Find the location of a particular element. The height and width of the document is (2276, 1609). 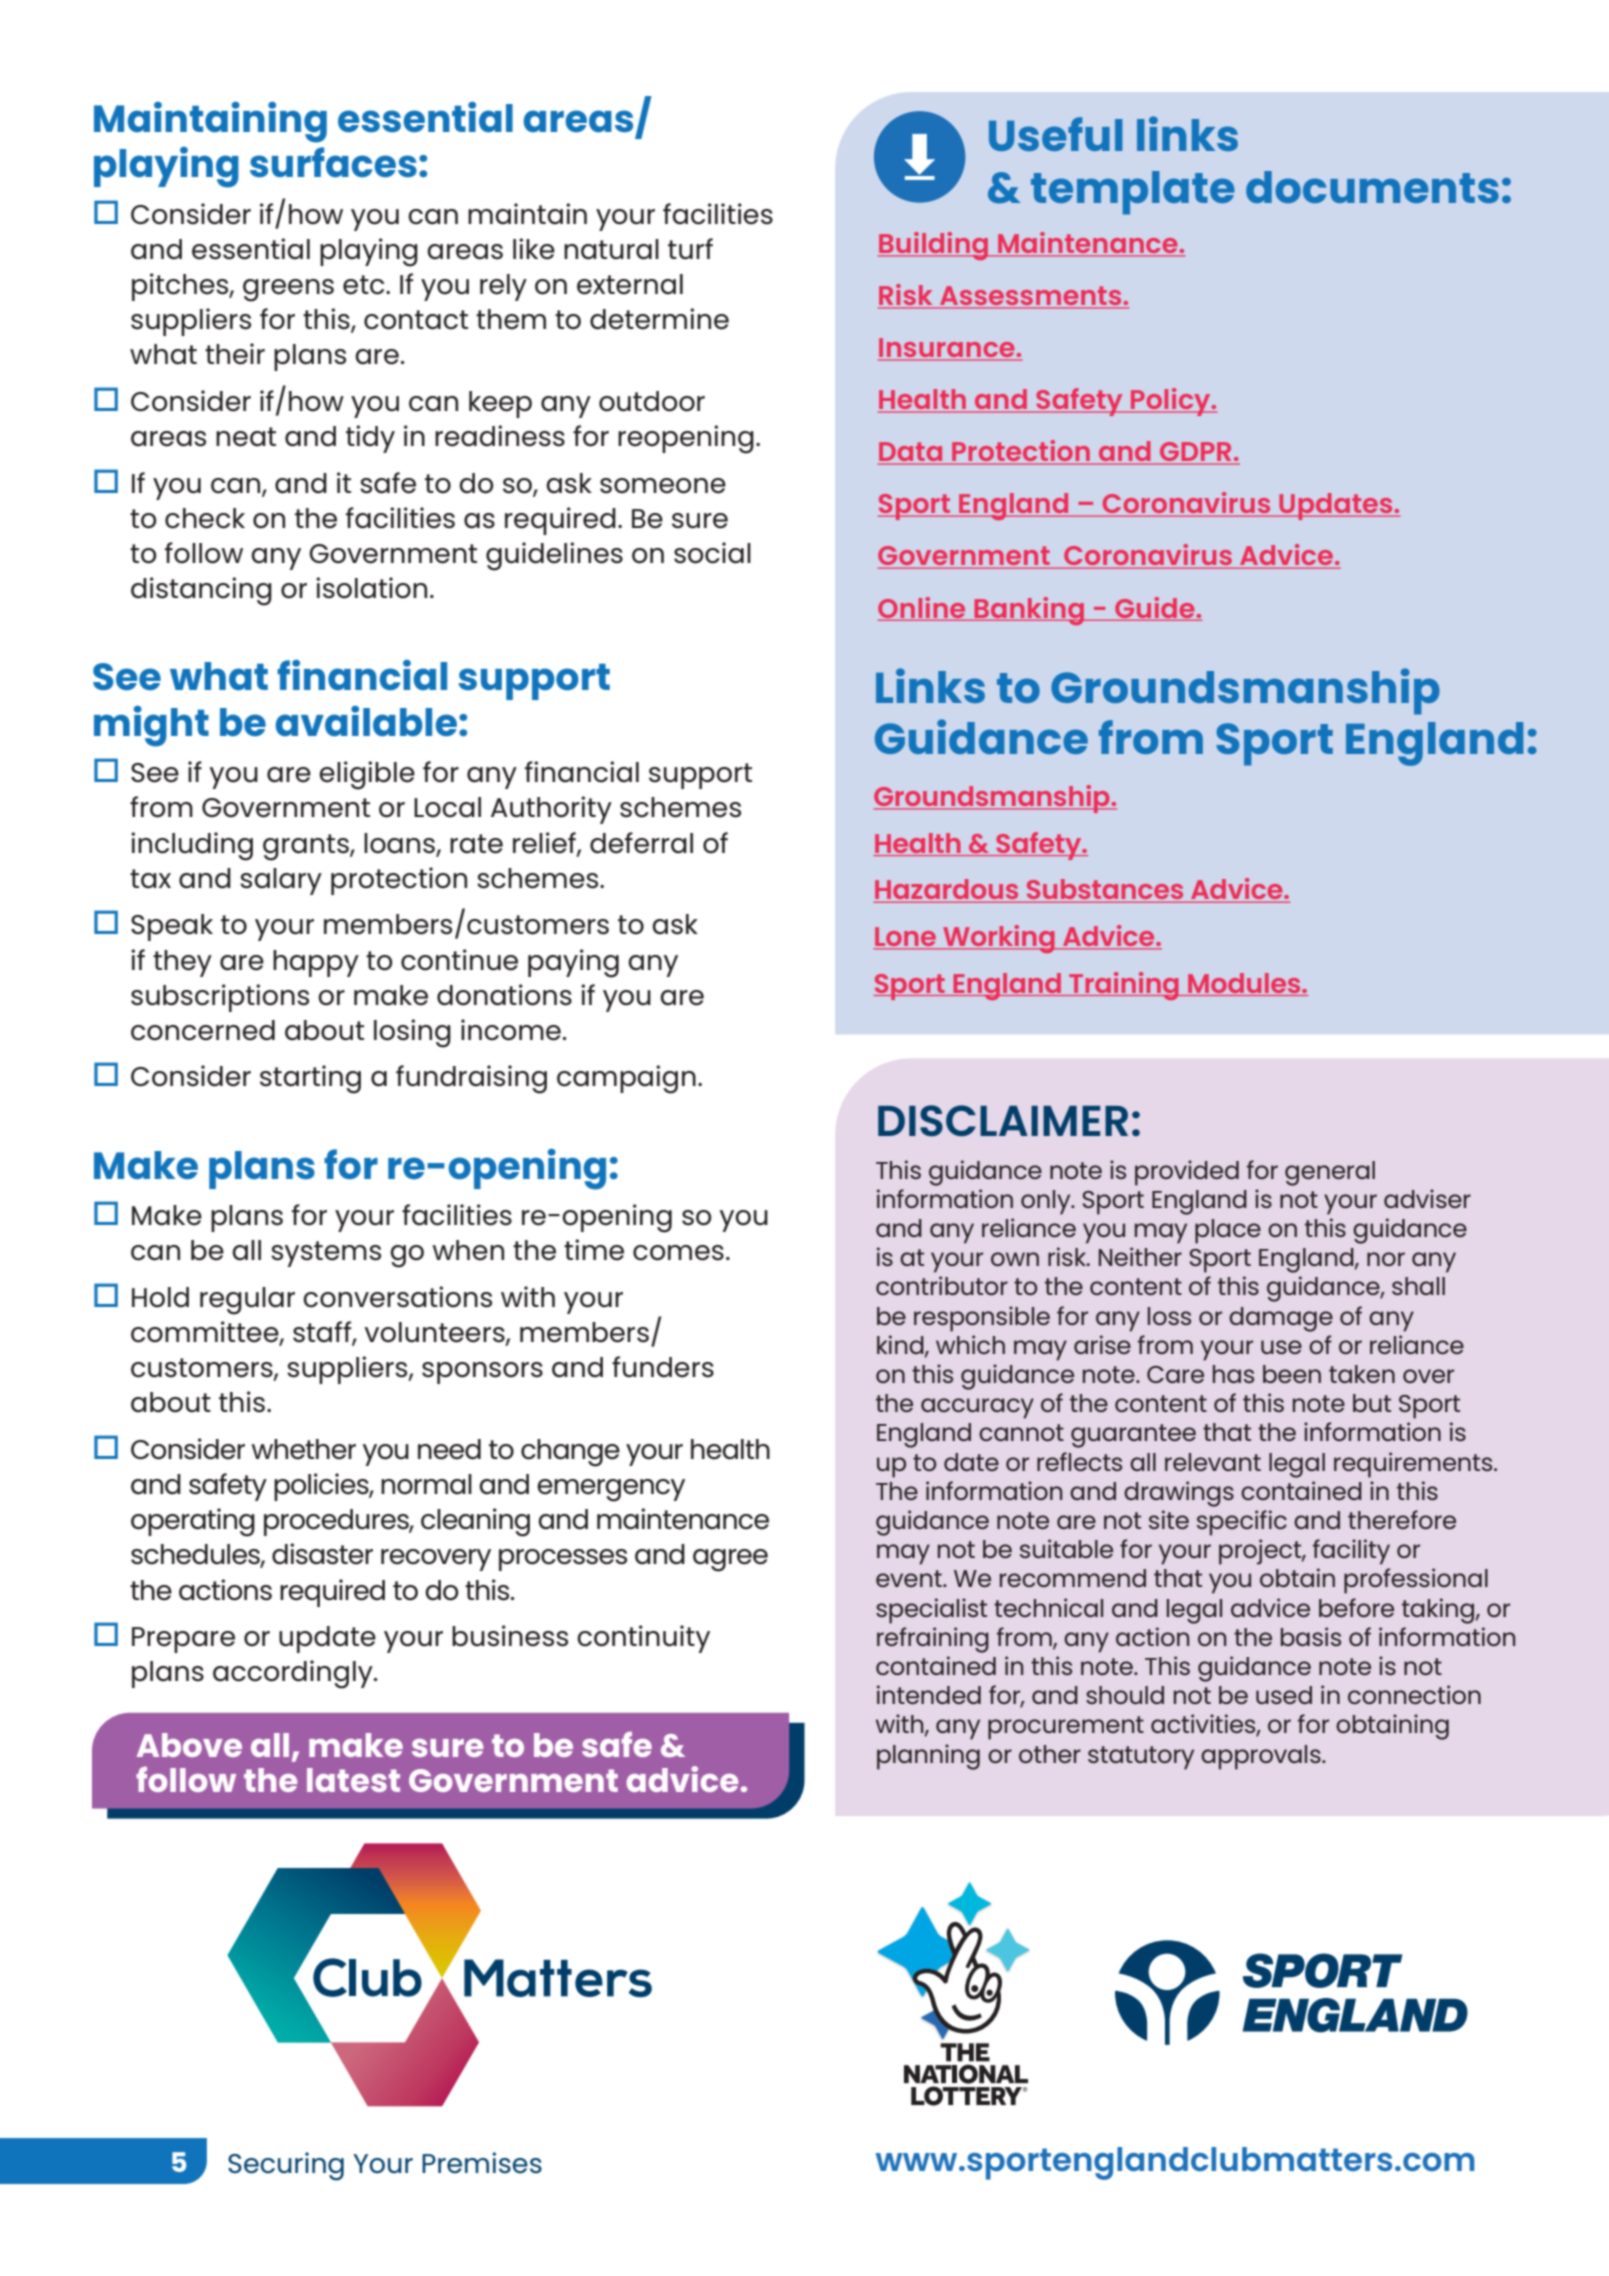

documents is located at coordinates (1372, 187).
